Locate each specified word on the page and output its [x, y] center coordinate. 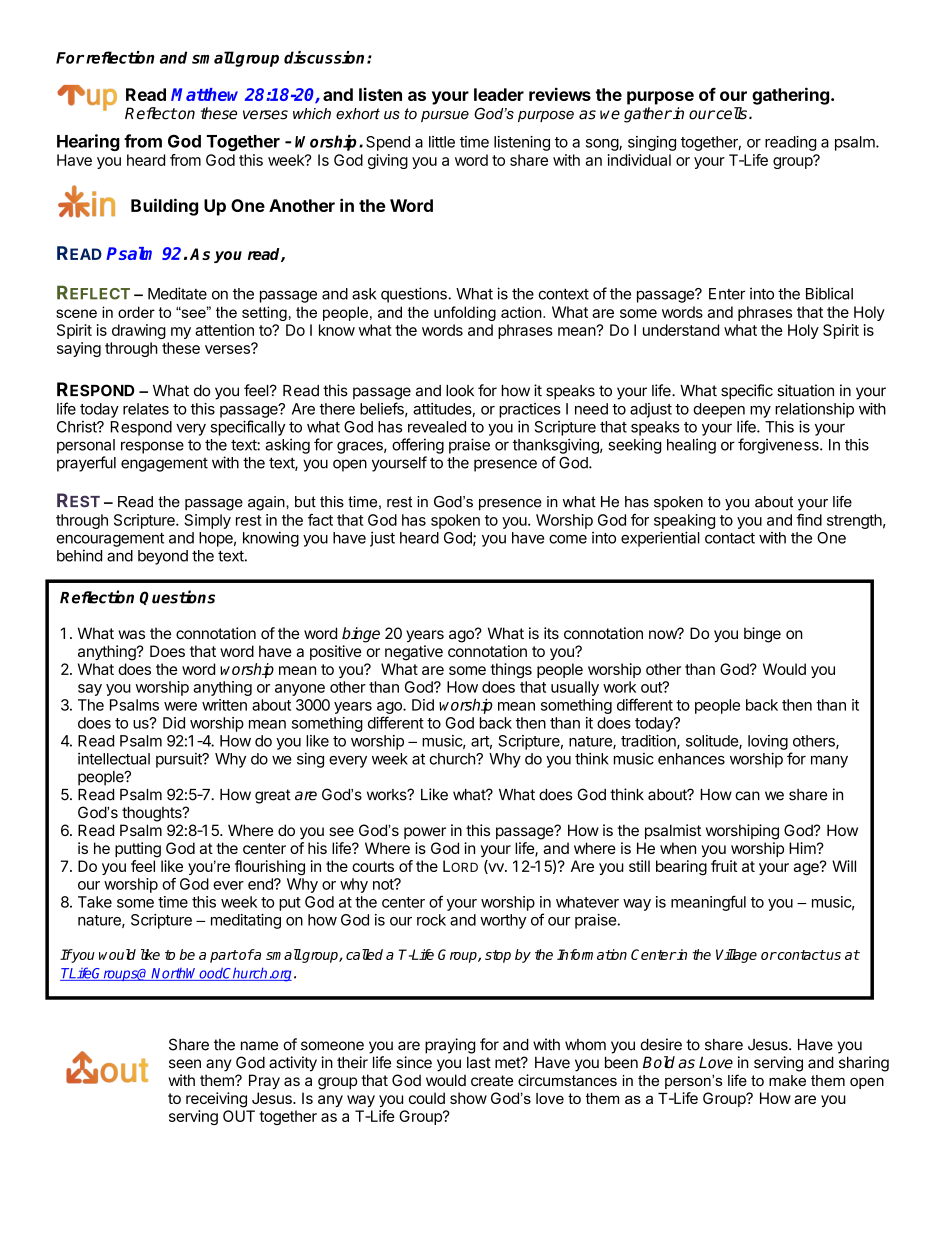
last [479, 1062]
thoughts [153, 814]
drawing [139, 331]
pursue [445, 116]
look [460, 391]
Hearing [88, 142]
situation [805, 390]
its [551, 633]
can [747, 796]
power [425, 833]
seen [185, 1064]
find [809, 520]
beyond [163, 557]
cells [730, 113]
